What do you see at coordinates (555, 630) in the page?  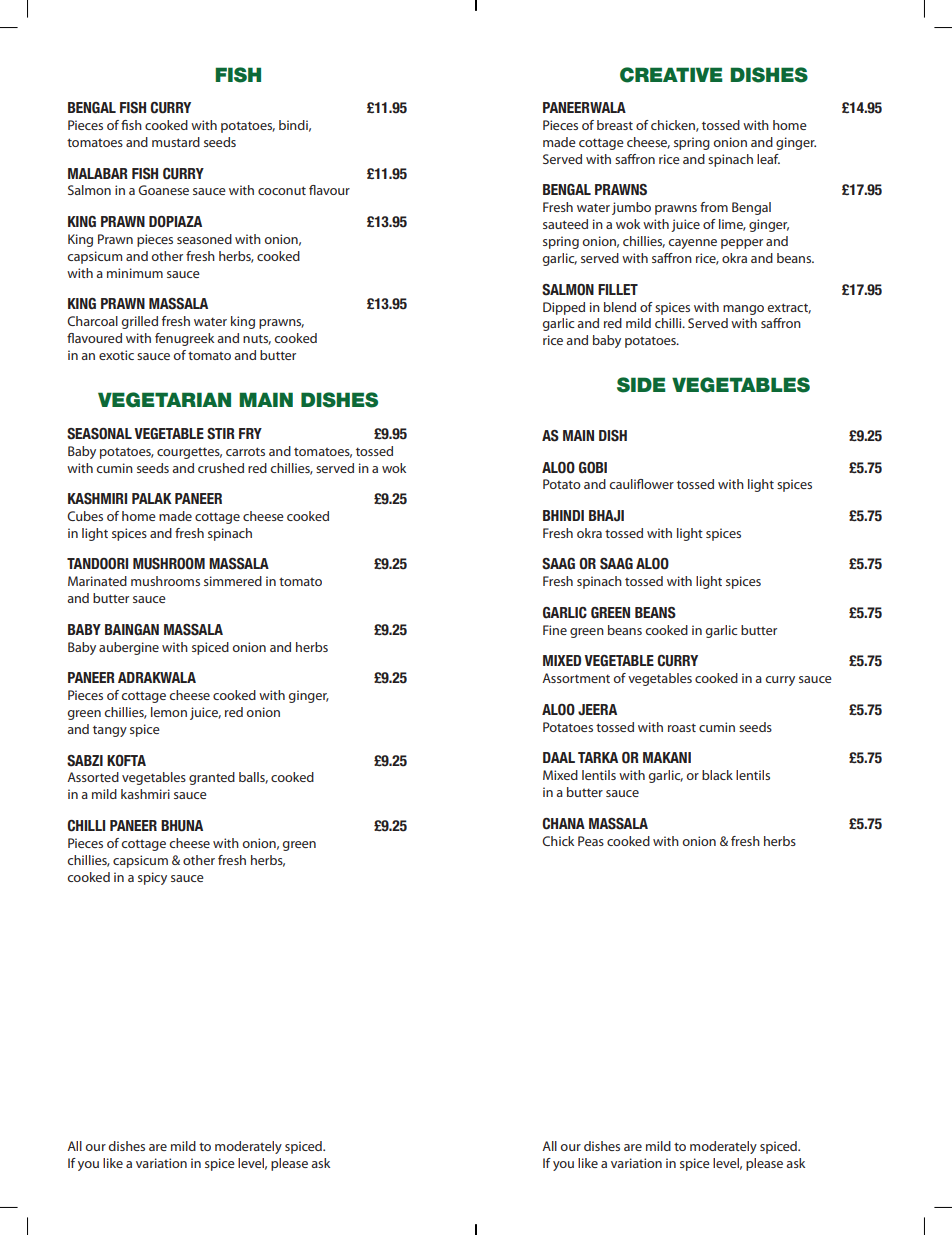 I see `Fine` at bounding box center [555, 630].
